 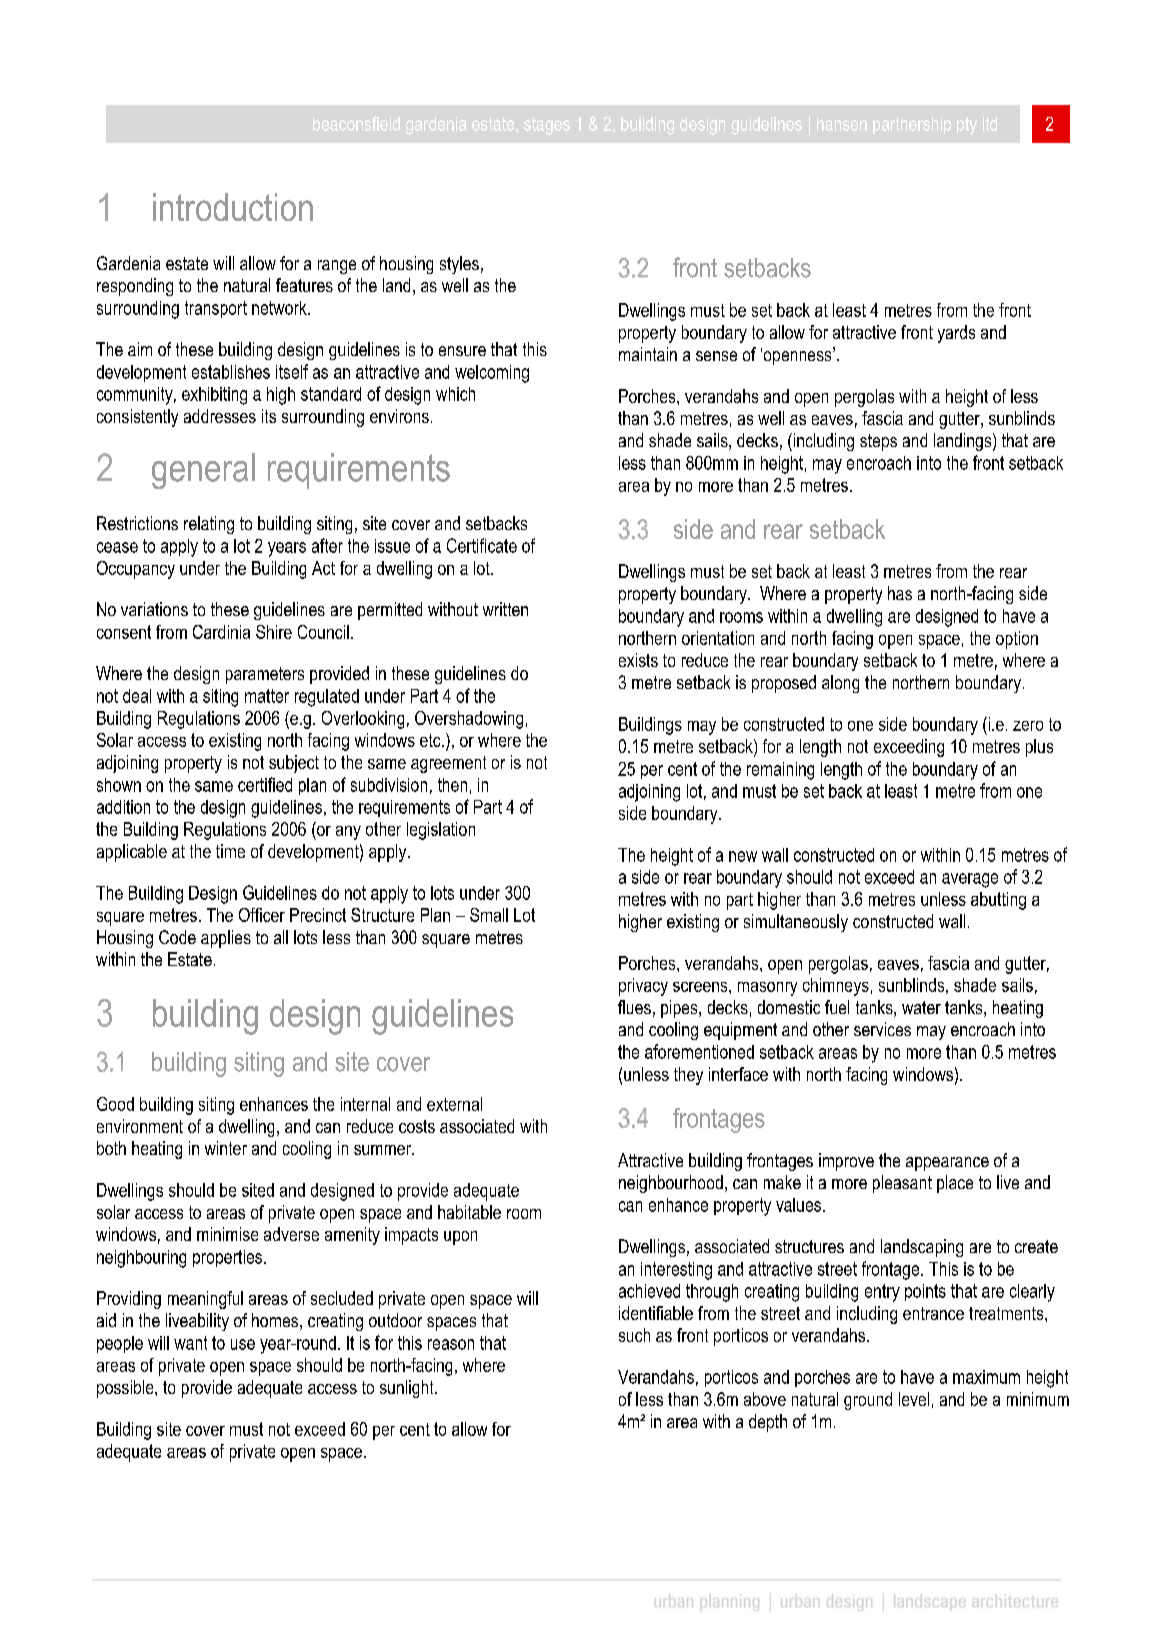 I want to click on water, so click(x=921, y=1007).
